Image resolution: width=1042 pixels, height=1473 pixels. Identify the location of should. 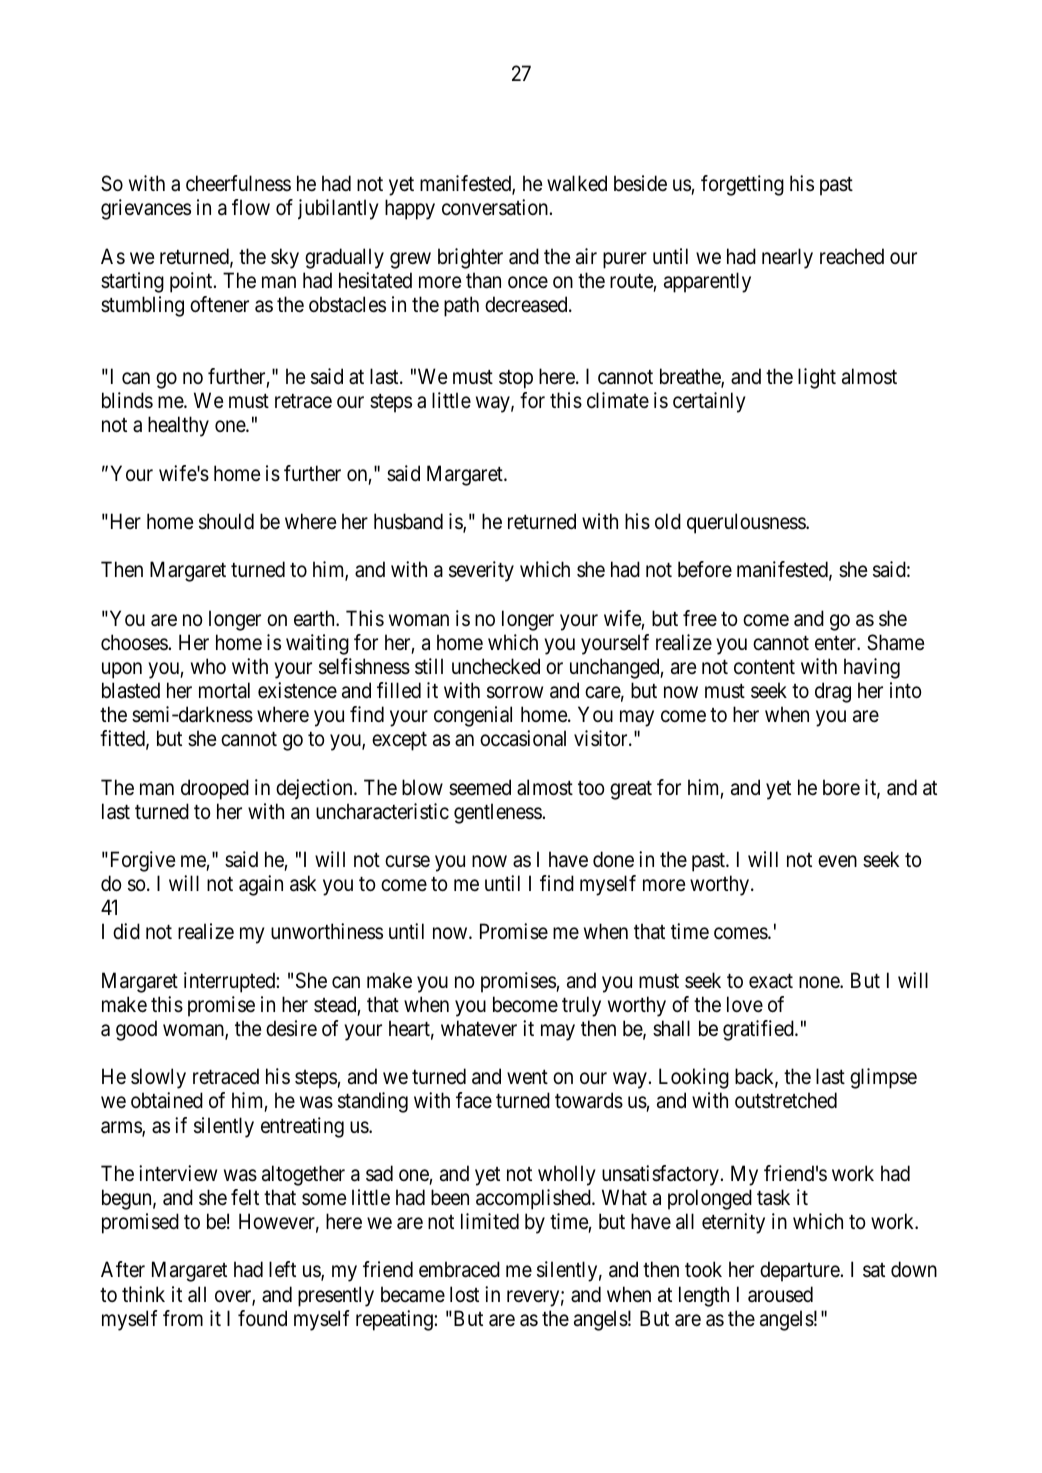
(226, 521).
